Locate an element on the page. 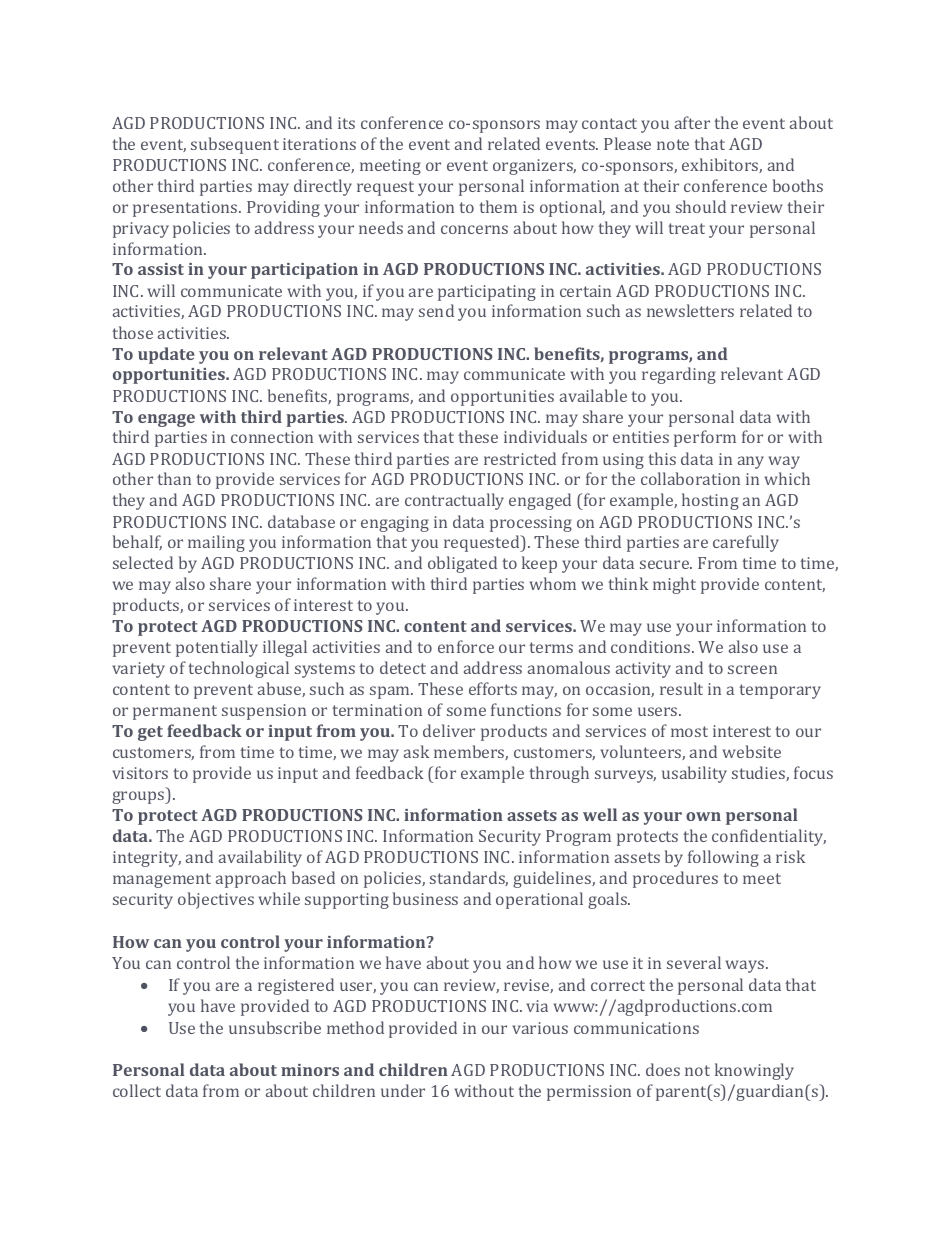 Image resolution: width=952 pixels, height=1233 pixels. send is located at coordinates (436, 310).
